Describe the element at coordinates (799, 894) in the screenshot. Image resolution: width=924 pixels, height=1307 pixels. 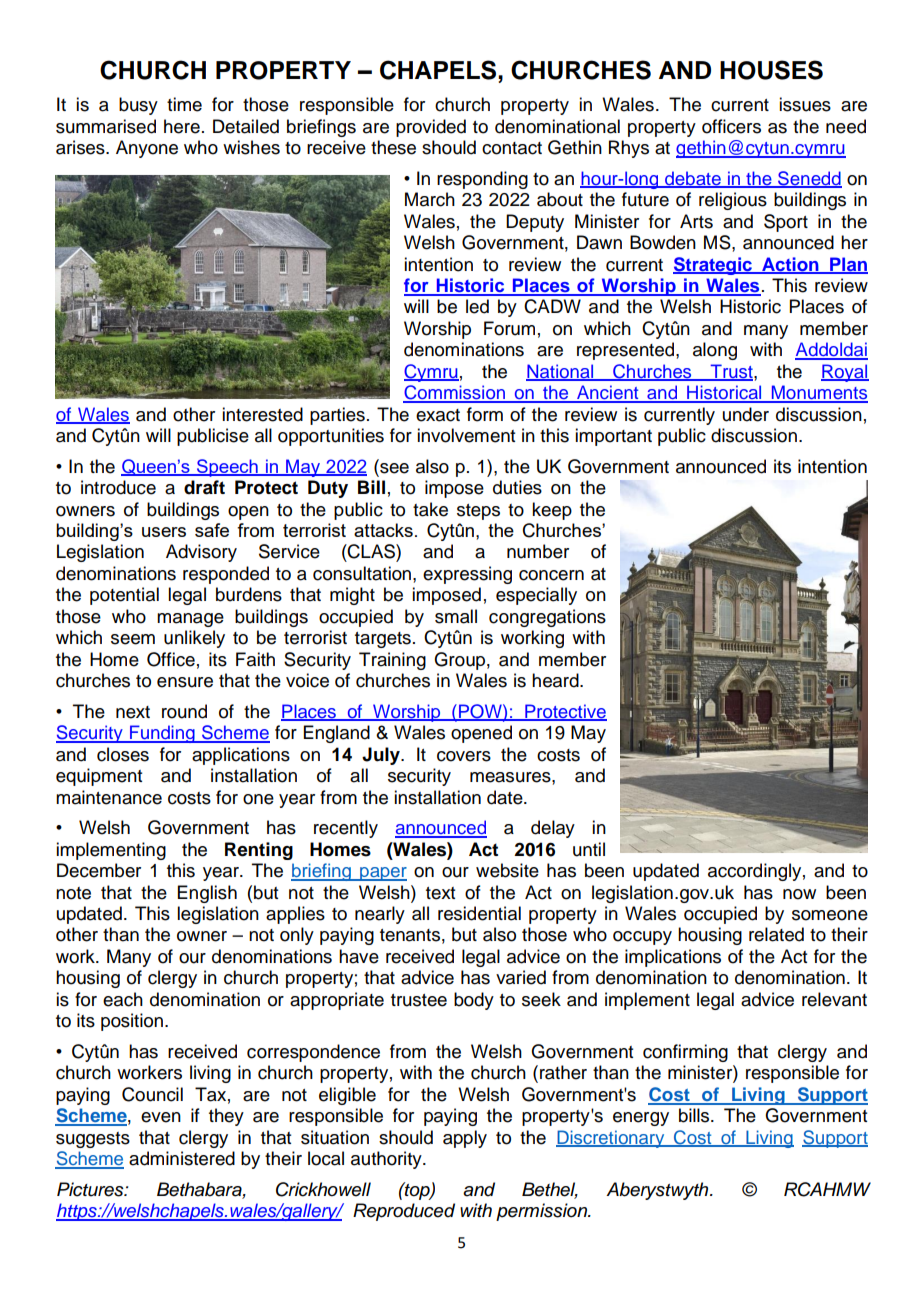
I see `now` at that location.
